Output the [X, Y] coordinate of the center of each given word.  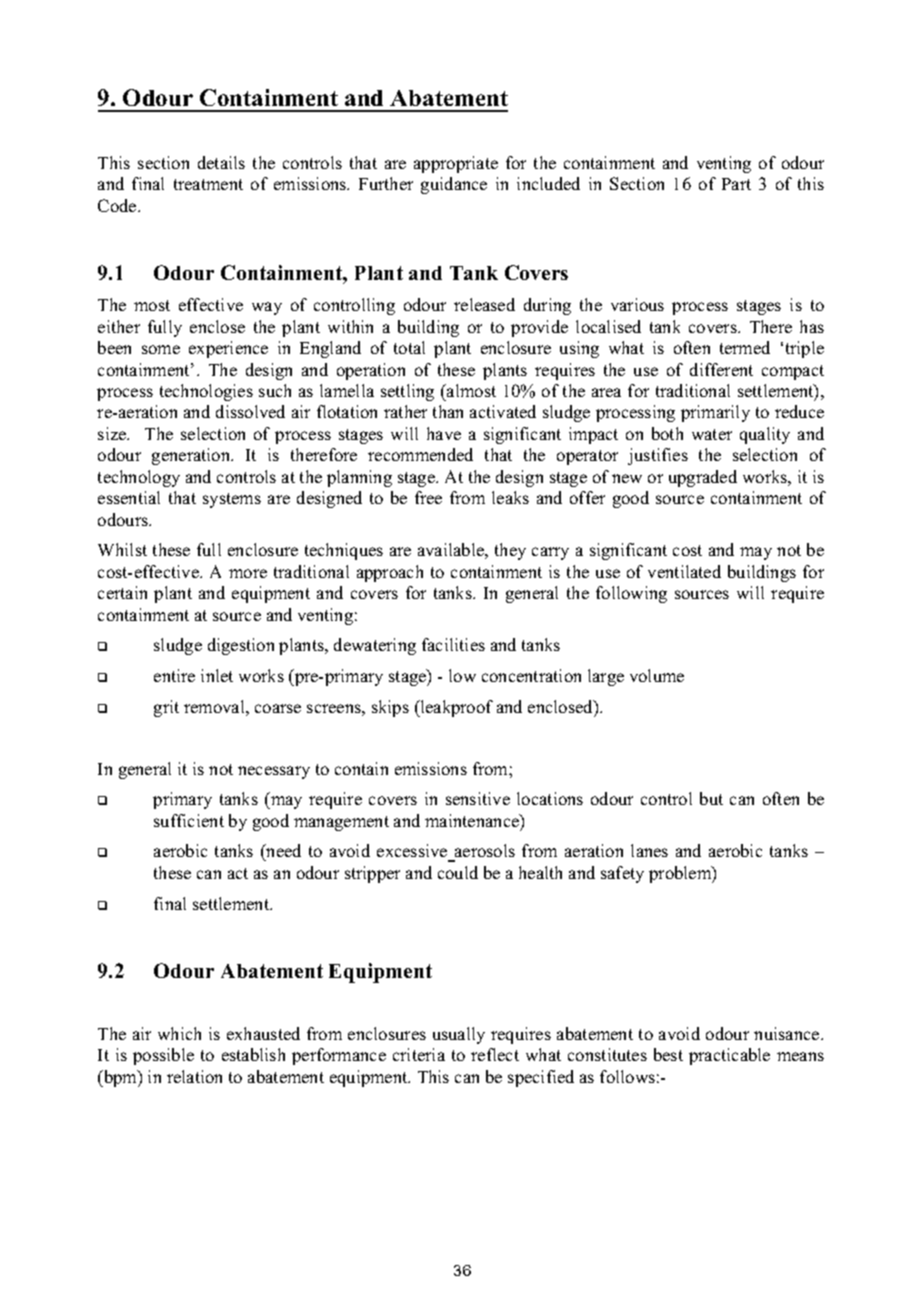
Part [736, 184]
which [179, 1033]
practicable [729, 1056]
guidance [454, 185]
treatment [208, 184]
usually [459, 1035]
